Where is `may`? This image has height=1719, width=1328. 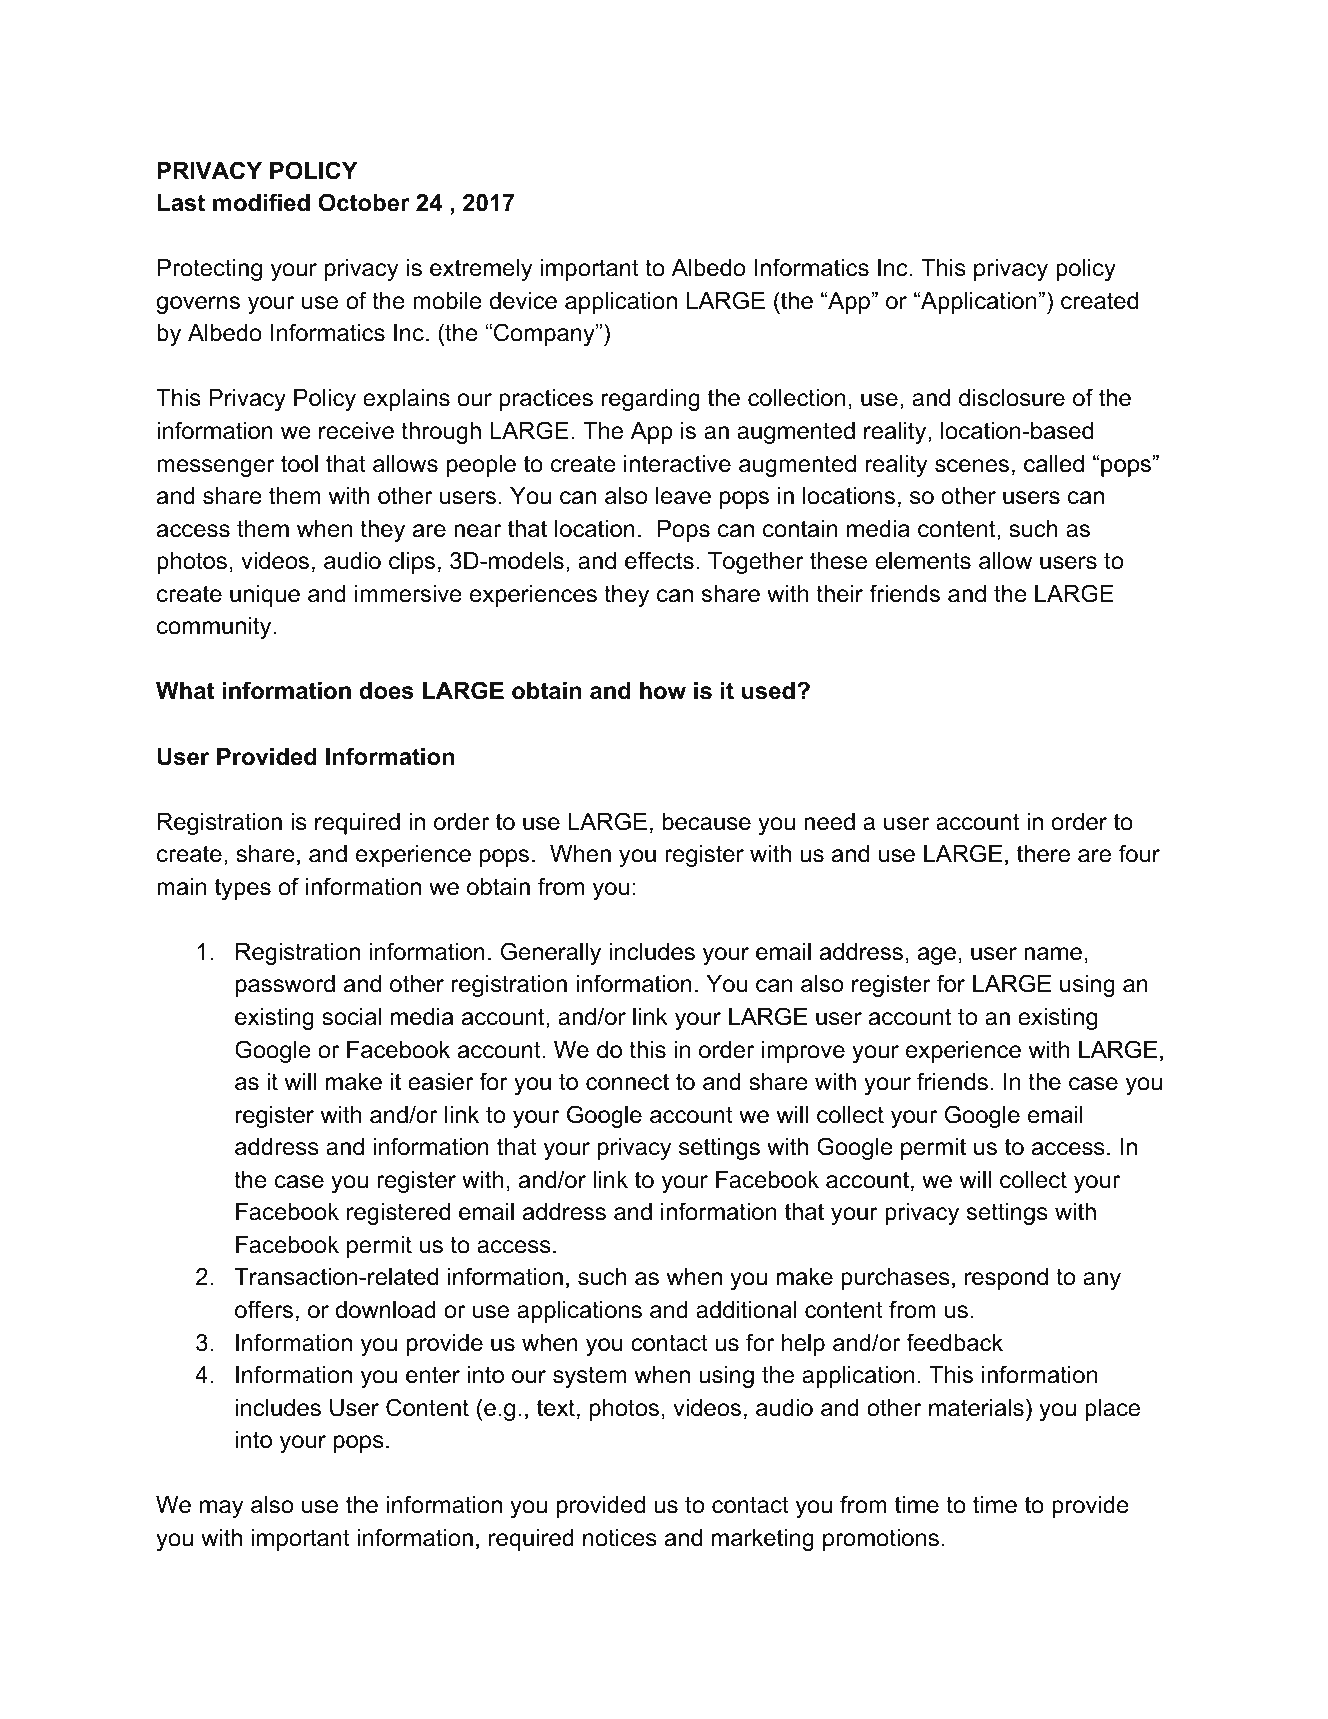 may is located at coordinates (221, 1509).
